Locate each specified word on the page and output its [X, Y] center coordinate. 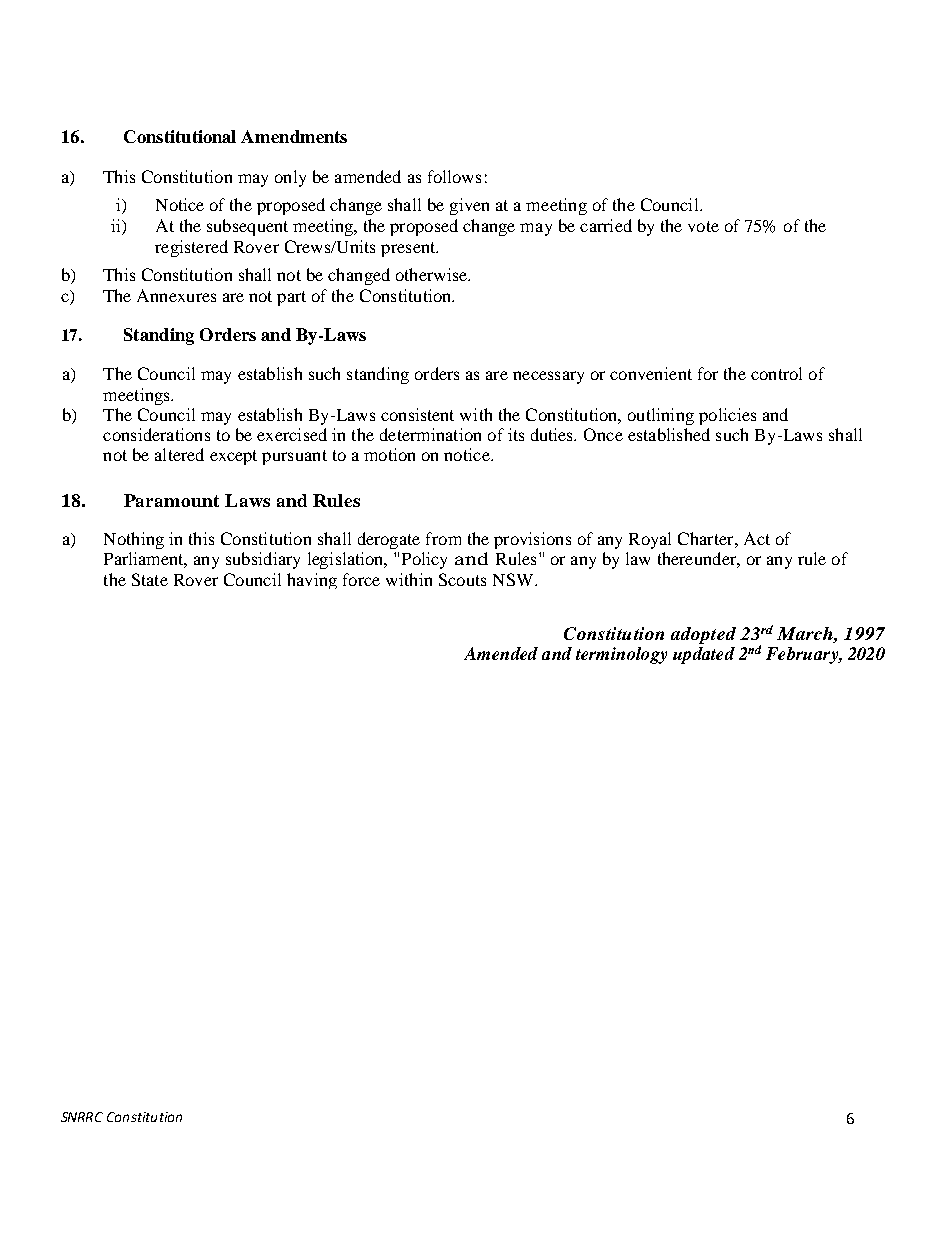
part [291, 298]
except [233, 457]
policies [727, 416]
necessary [548, 377]
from [443, 538]
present [409, 249]
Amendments [294, 136]
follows [454, 176]
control [776, 373]
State [150, 579]
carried [606, 225]
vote [703, 226]
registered [191, 248]
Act [757, 538]
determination [430, 434]
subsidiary [263, 560]
